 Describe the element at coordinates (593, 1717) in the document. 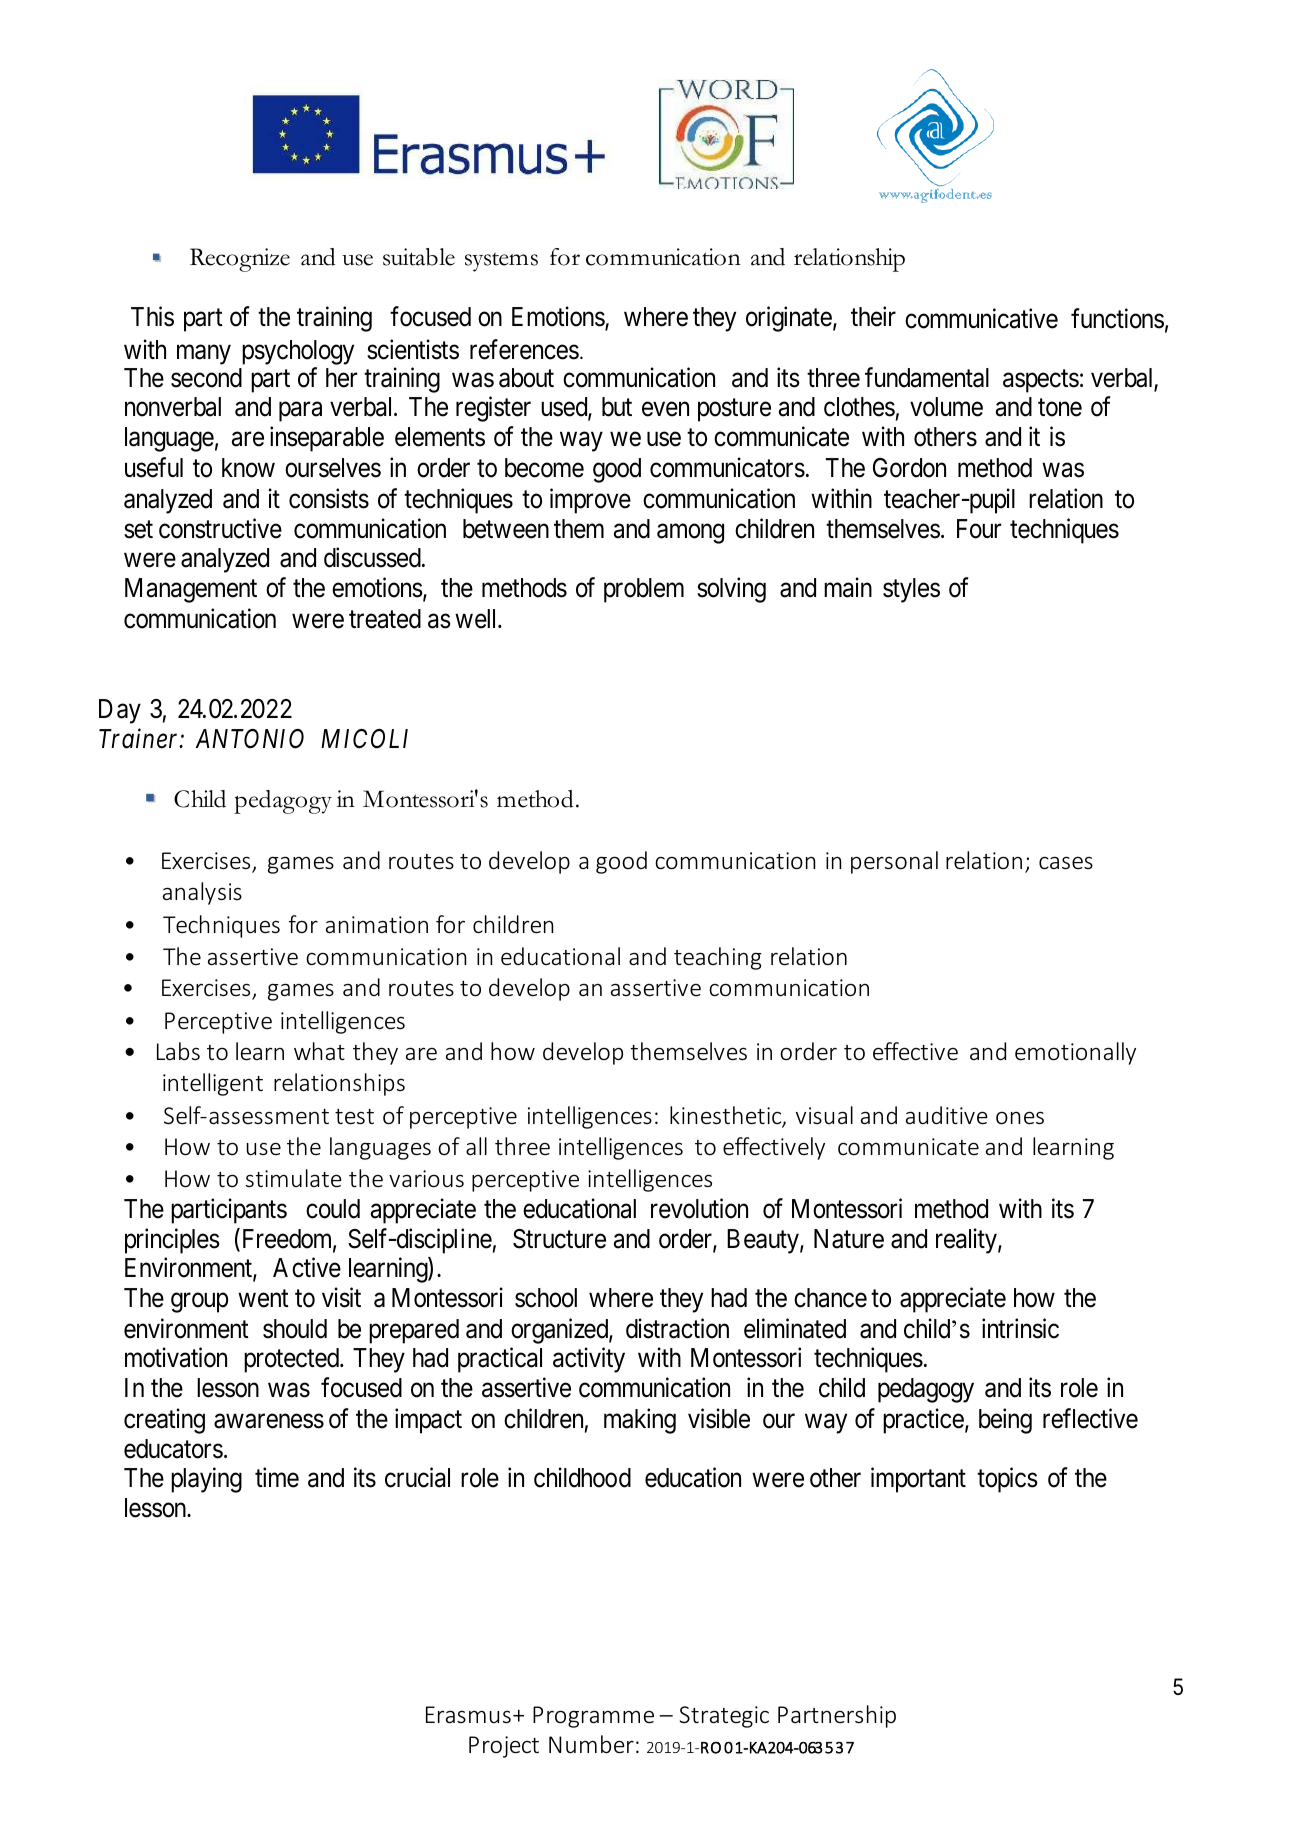

I see `Programme` at that location.
